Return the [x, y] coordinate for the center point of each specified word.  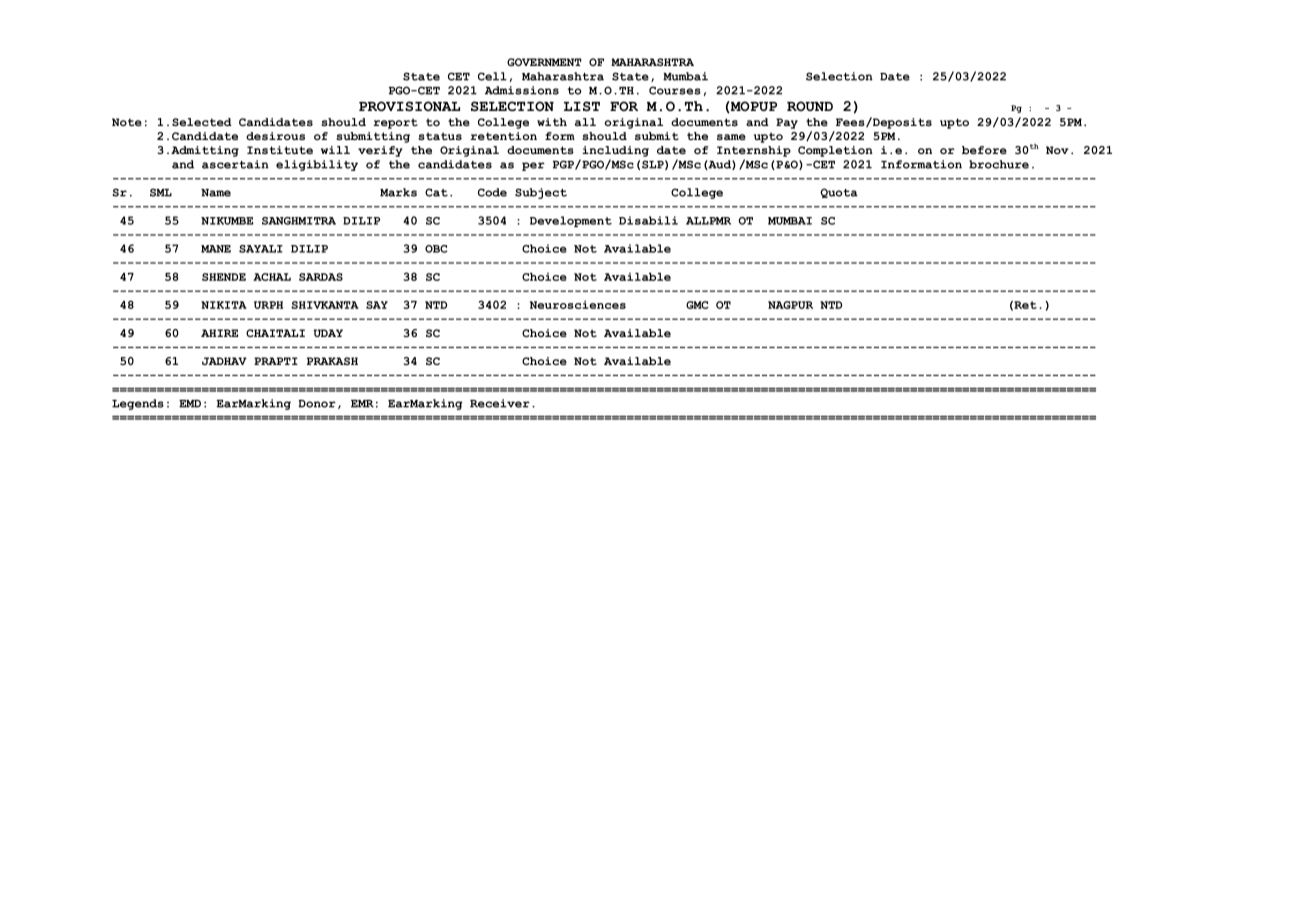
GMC [697, 305]
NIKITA [224, 305]
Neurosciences [578, 305]
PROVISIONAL [409, 106]
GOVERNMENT [544, 62]
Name [216, 193]
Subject [541, 193]
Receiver [500, 403]
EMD [190, 404]
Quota [839, 193]
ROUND [810, 106]
